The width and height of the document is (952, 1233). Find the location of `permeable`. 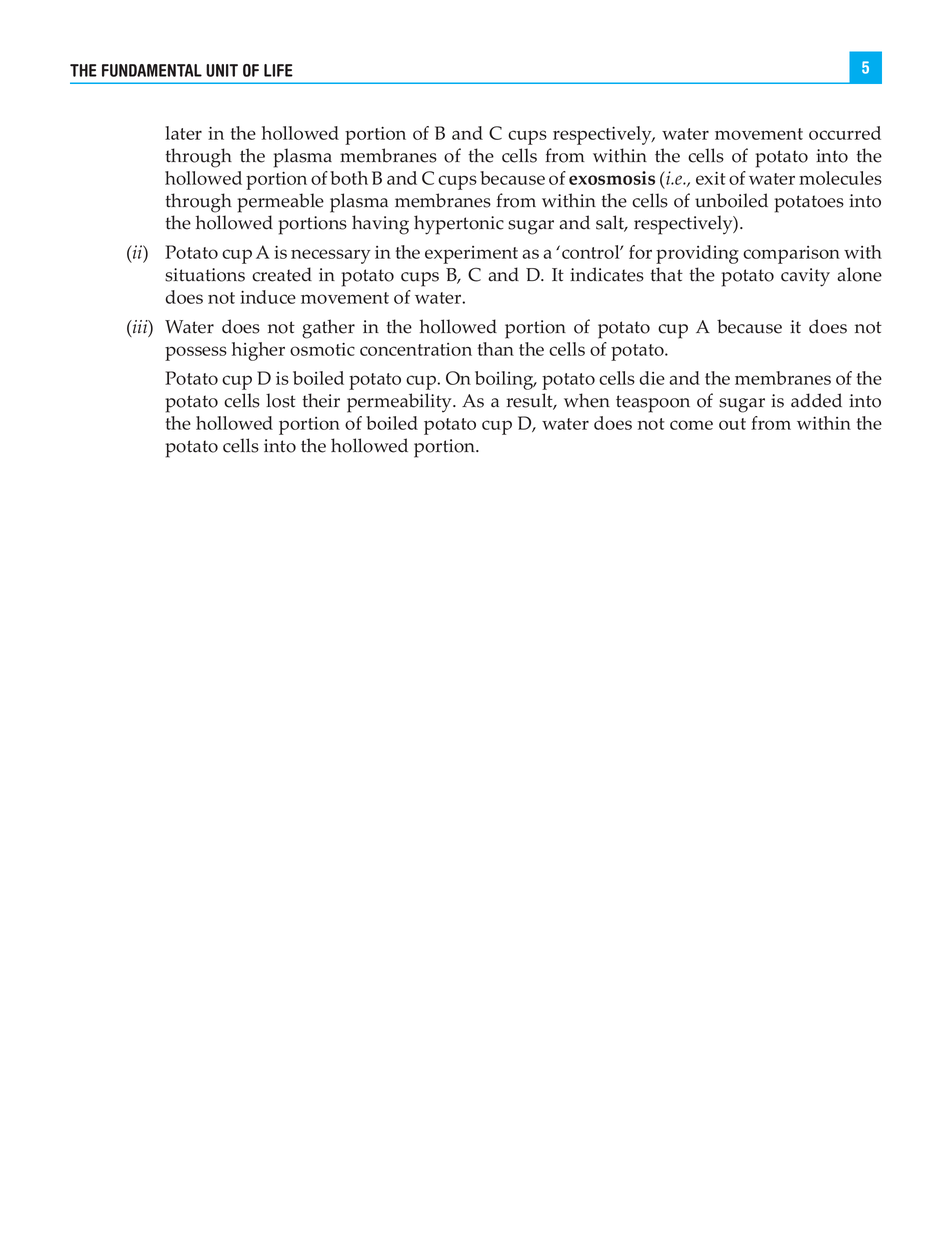

permeable is located at coordinates (280, 203).
